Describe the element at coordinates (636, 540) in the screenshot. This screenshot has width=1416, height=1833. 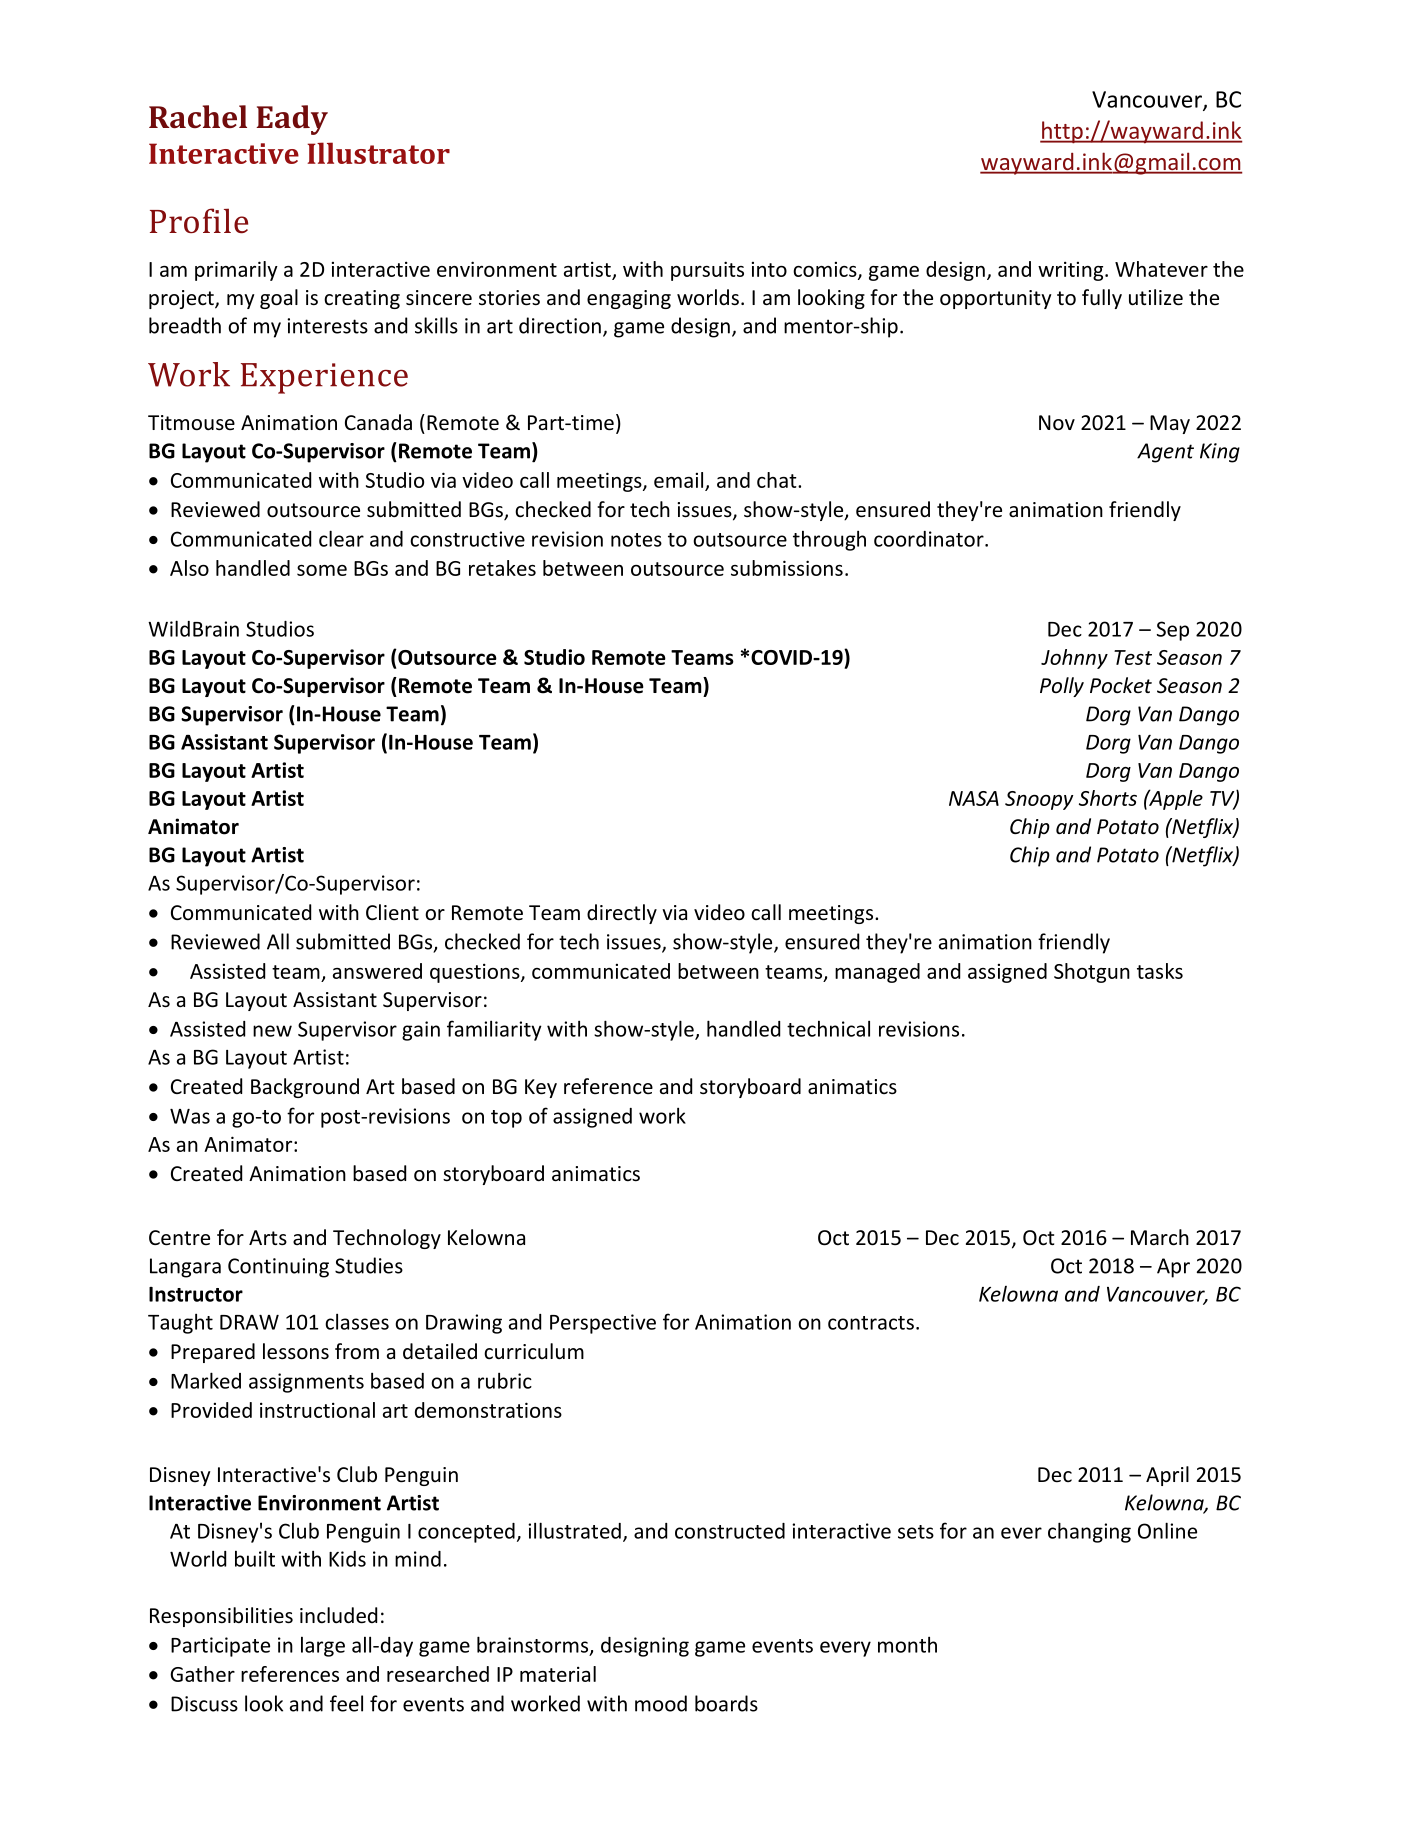
I see `notes` at that location.
